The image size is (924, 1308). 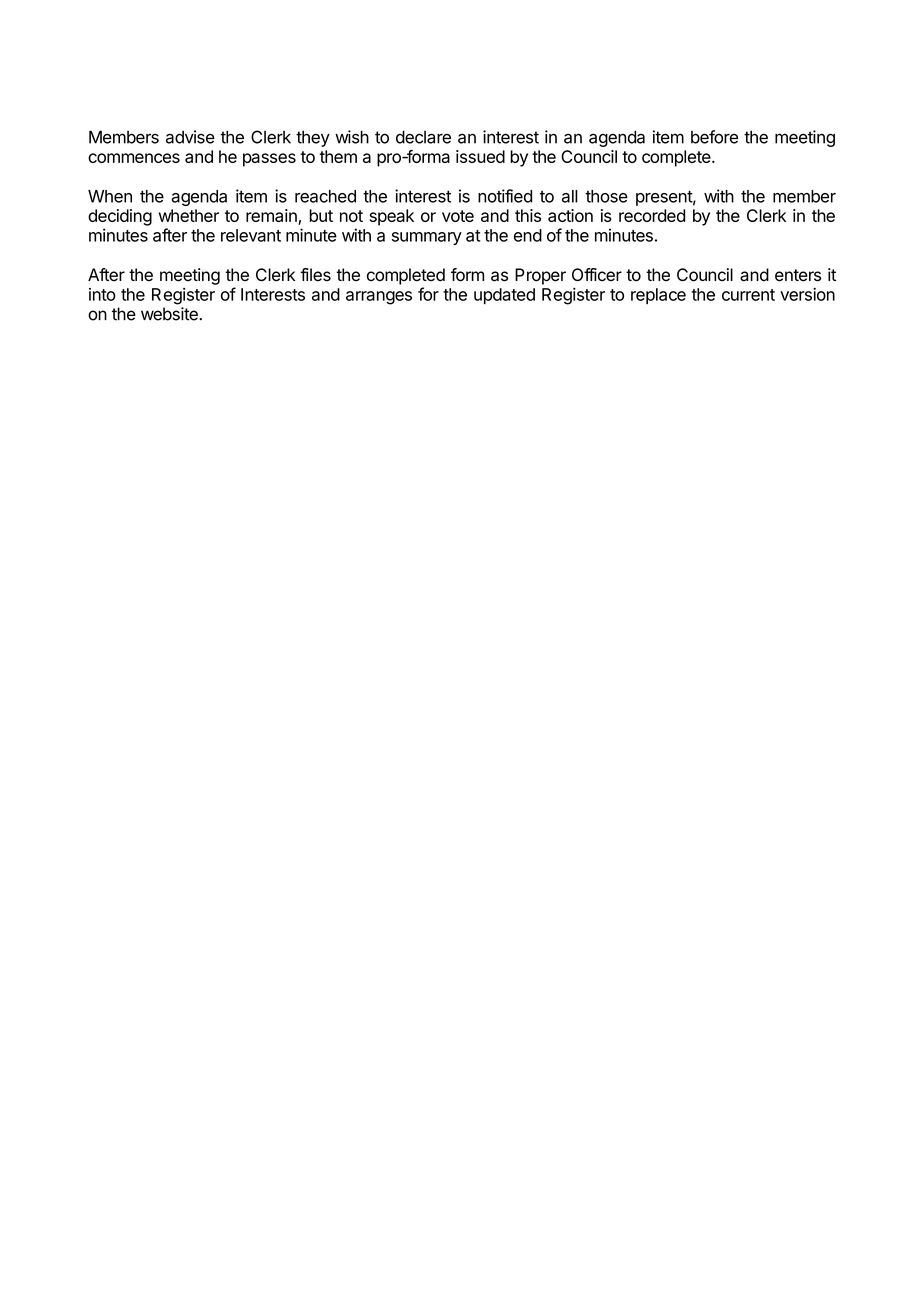 I want to click on advise, so click(x=190, y=137).
